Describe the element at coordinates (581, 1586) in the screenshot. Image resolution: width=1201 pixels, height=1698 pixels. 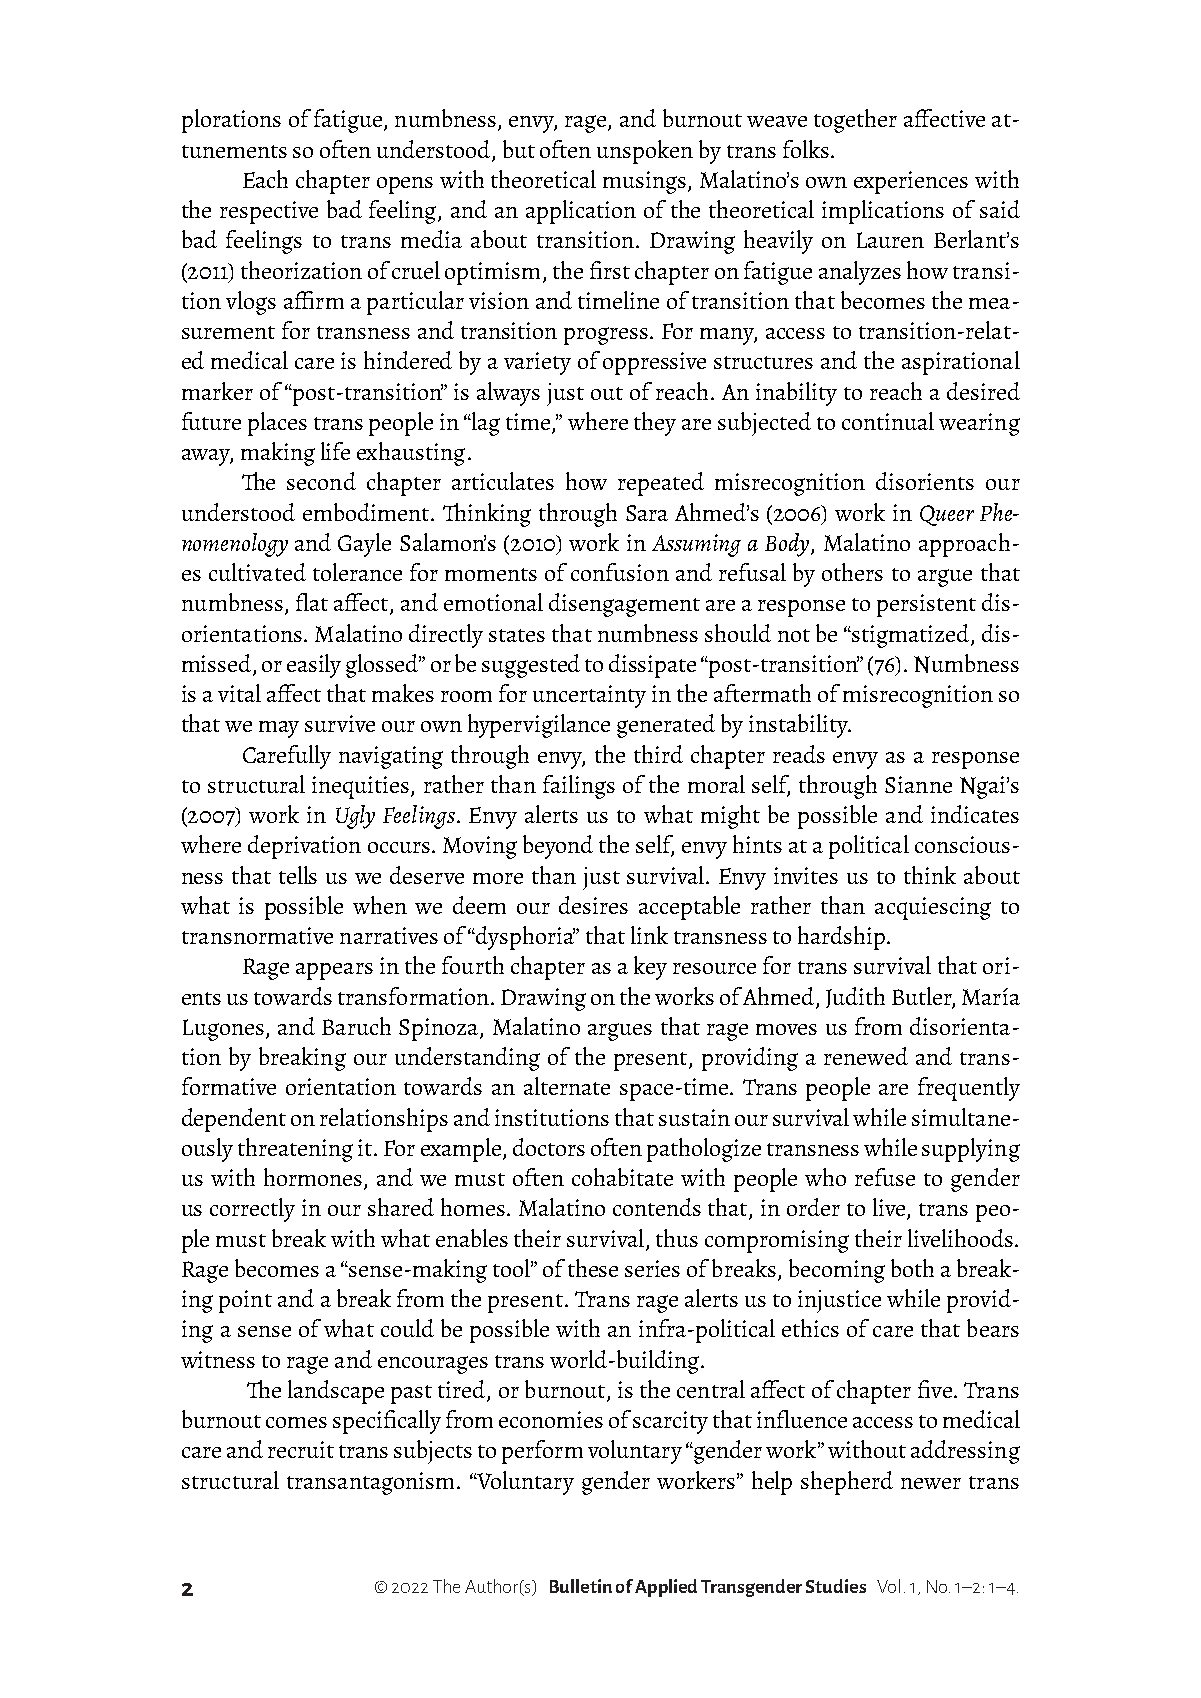
I see `Bulletin` at that location.
